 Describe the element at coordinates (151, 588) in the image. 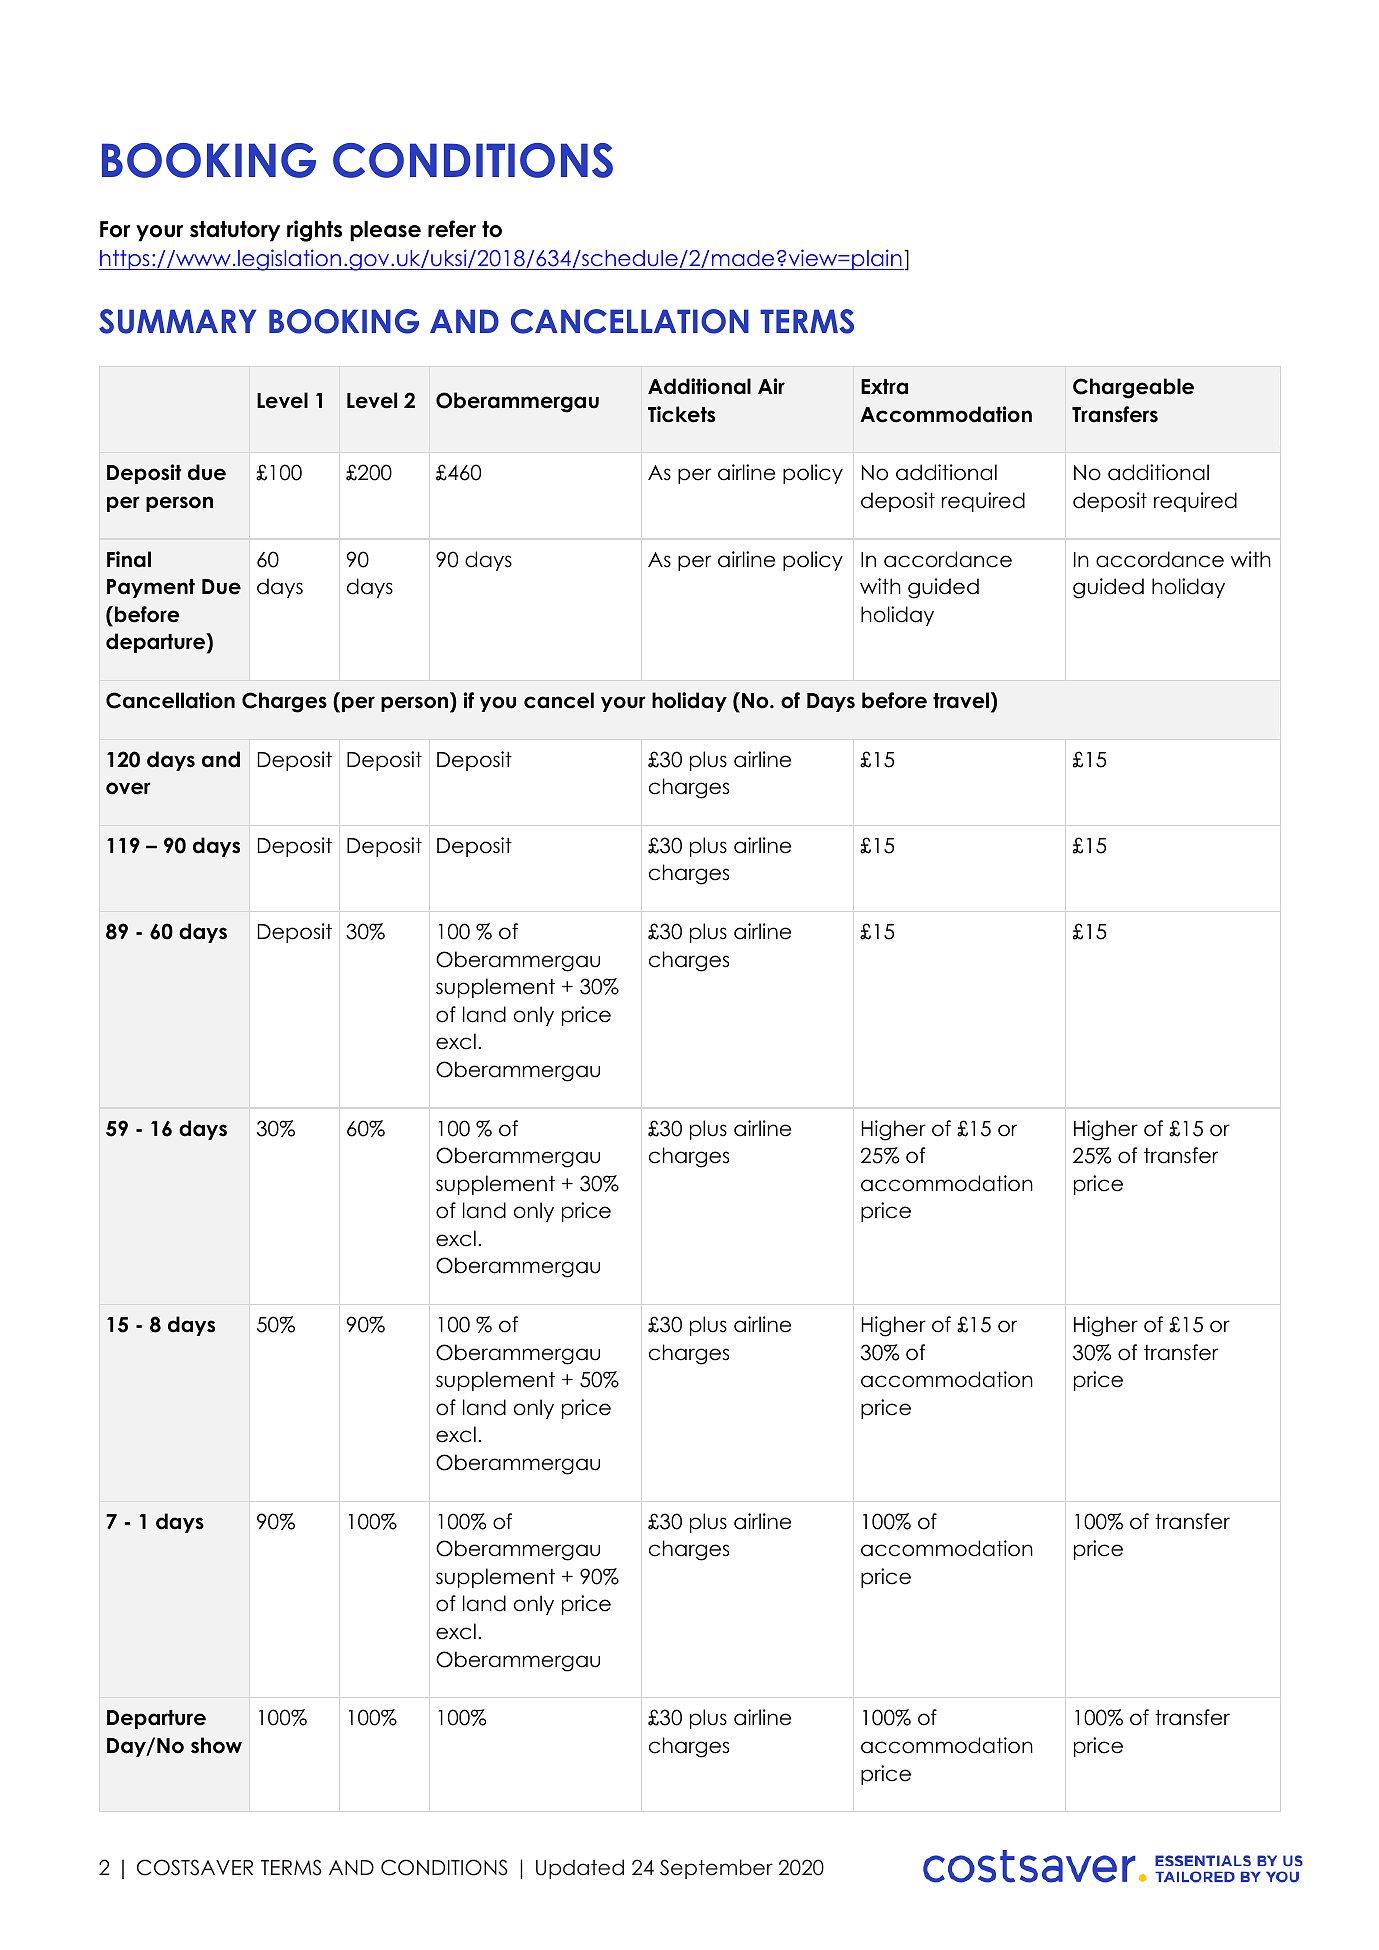

I see `Payment` at that location.
